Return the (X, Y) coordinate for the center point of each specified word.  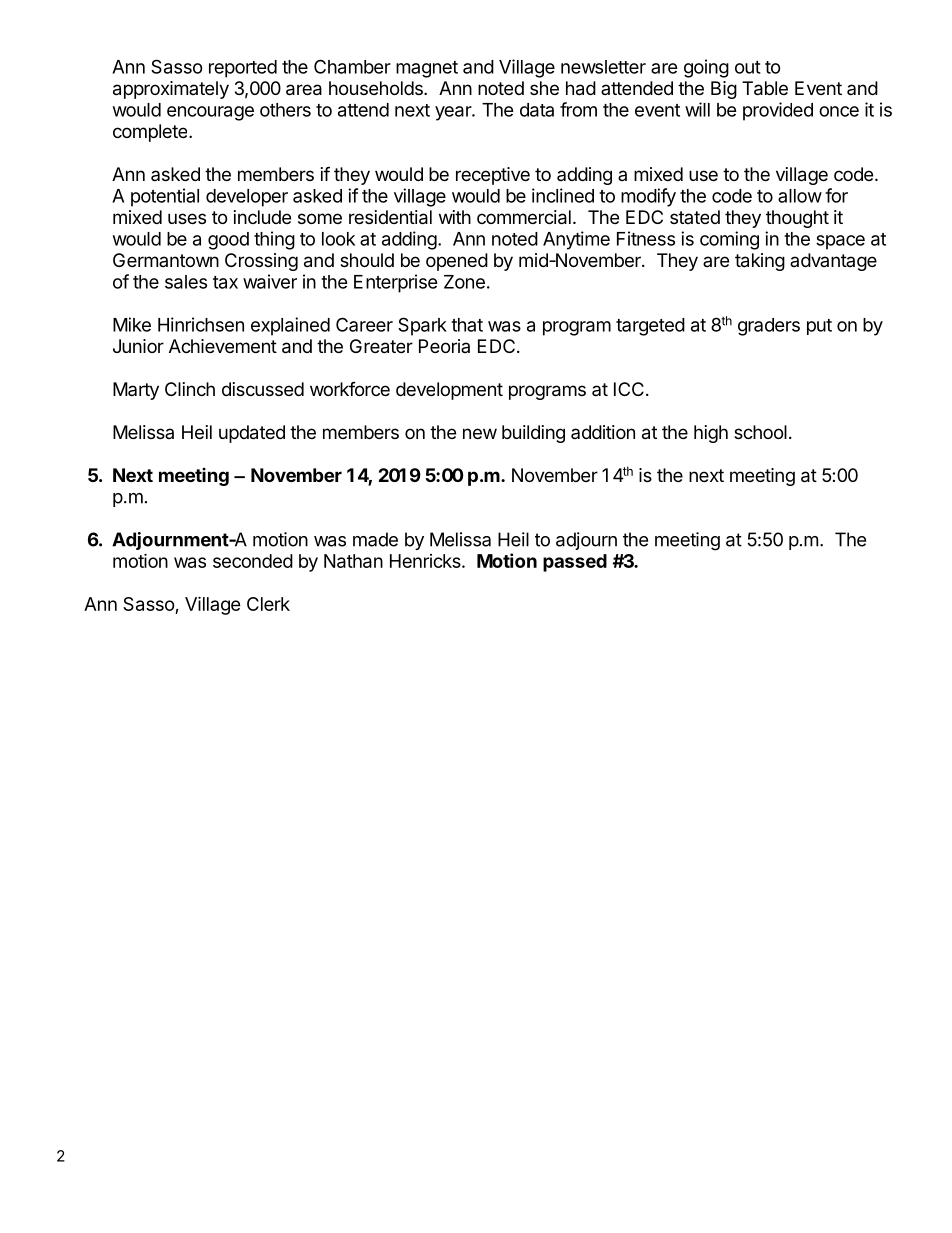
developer (247, 198)
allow (800, 196)
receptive (493, 176)
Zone (464, 282)
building (533, 434)
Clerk (268, 604)
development (449, 391)
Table (765, 88)
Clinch (190, 389)
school (760, 432)
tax (225, 282)
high (711, 434)
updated (252, 434)
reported (243, 69)
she (544, 88)
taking (760, 262)
